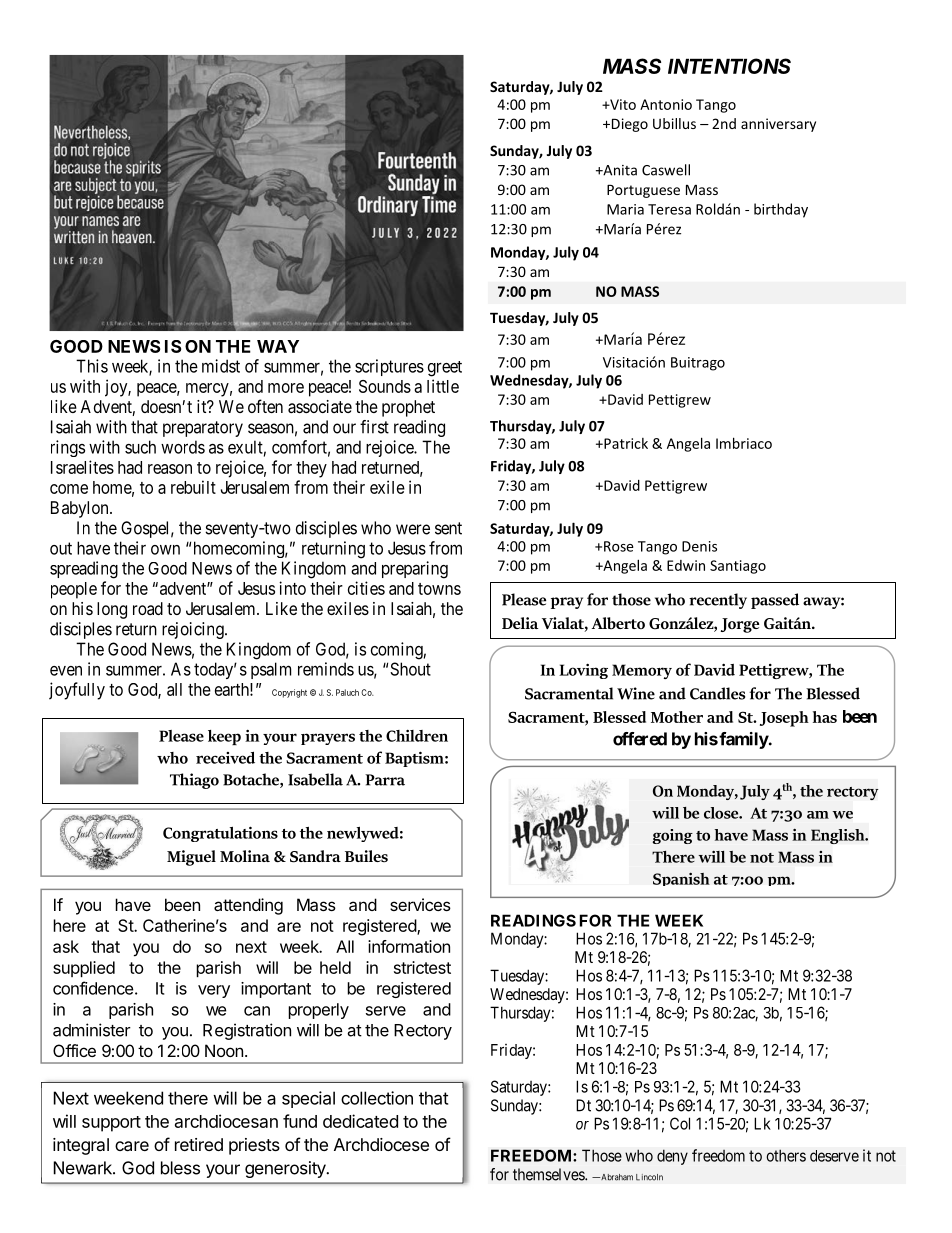 The height and width of the screenshot is (1233, 952). What do you see at coordinates (778, 125) in the screenshot?
I see `anniversary` at bounding box center [778, 125].
